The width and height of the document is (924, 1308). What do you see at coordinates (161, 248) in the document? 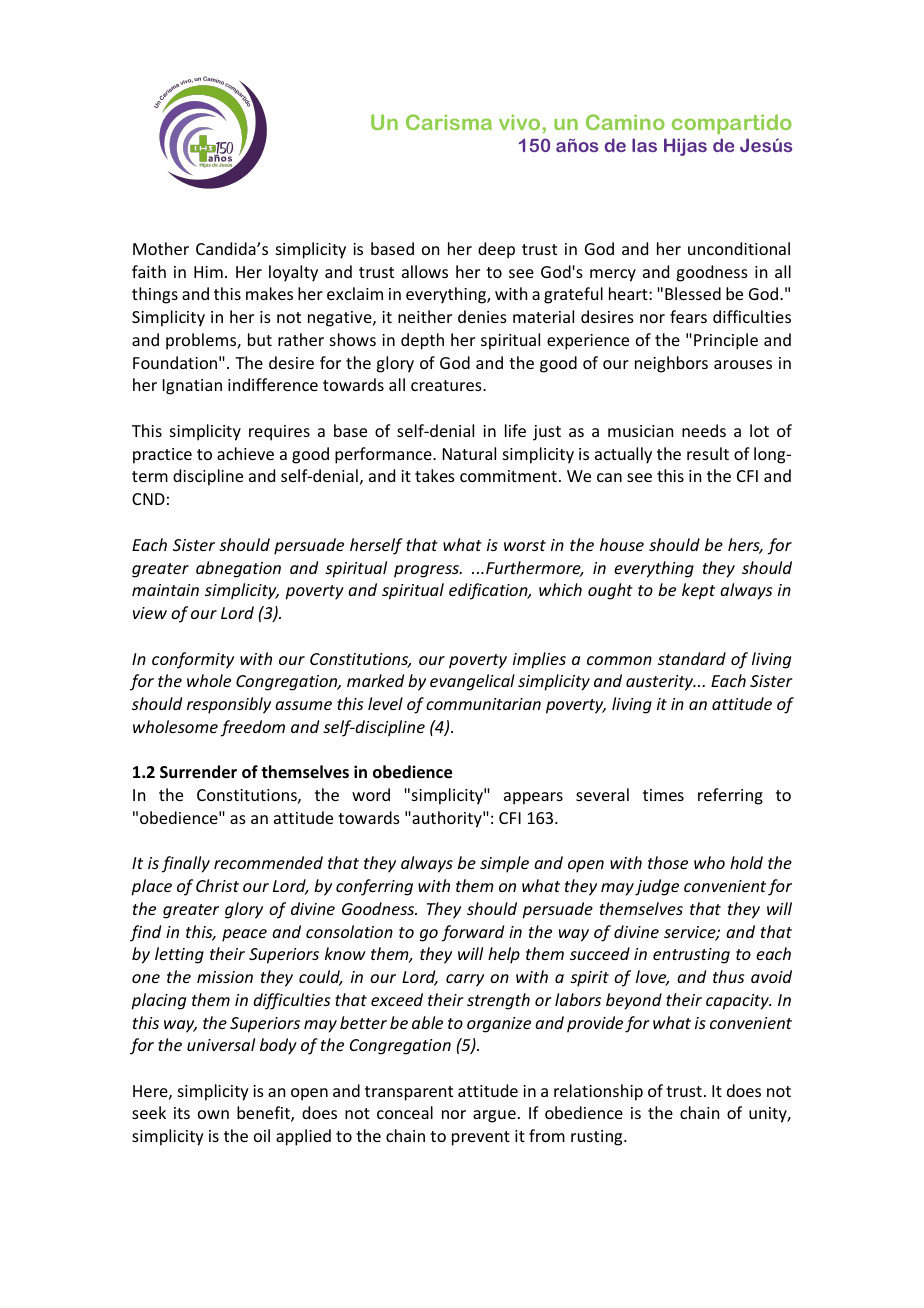
I see `Mother` at bounding box center [161, 248].
